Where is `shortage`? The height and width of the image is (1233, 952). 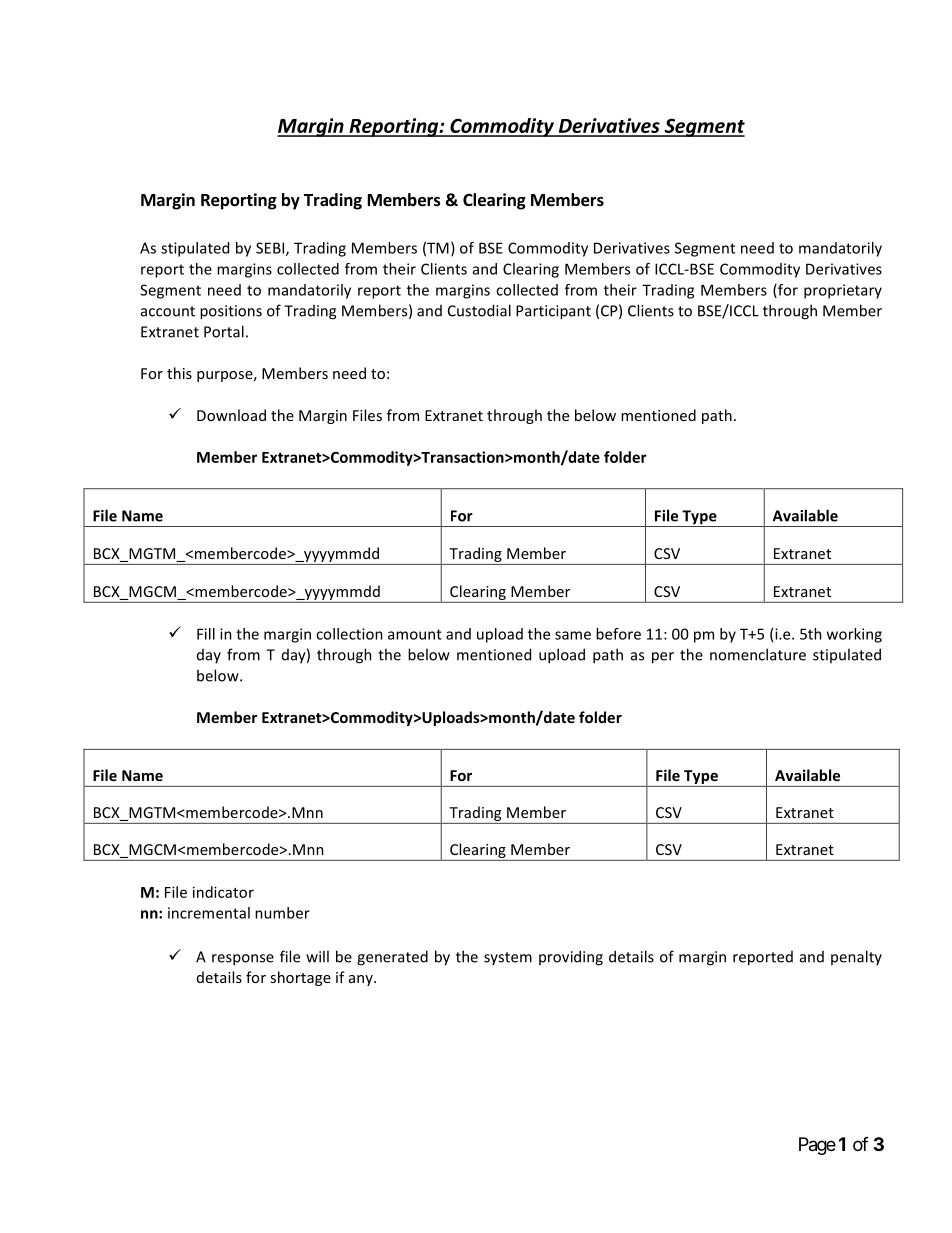
shortage is located at coordinates (300, 978).
